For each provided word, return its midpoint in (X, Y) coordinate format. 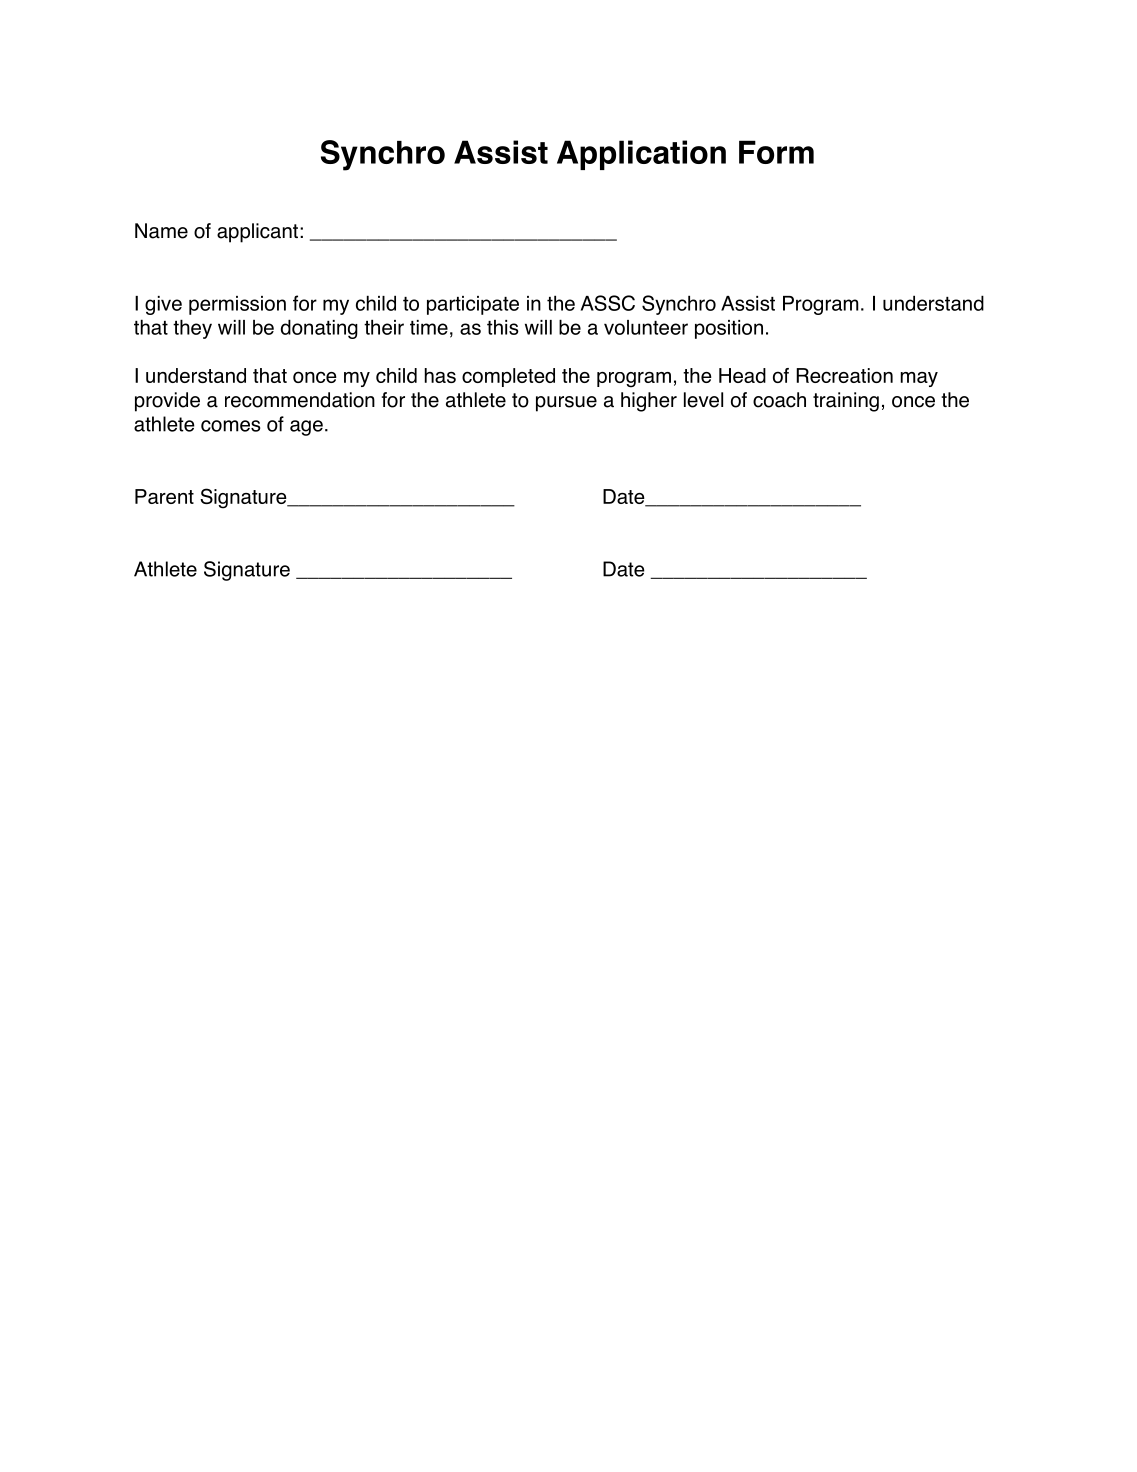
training (846, 402)
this (503, 327)
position (729, 329)
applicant (257, 233)
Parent (164, 496)
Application (641, 155)
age (306, 428)
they (192, 329)
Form (776, 152)
